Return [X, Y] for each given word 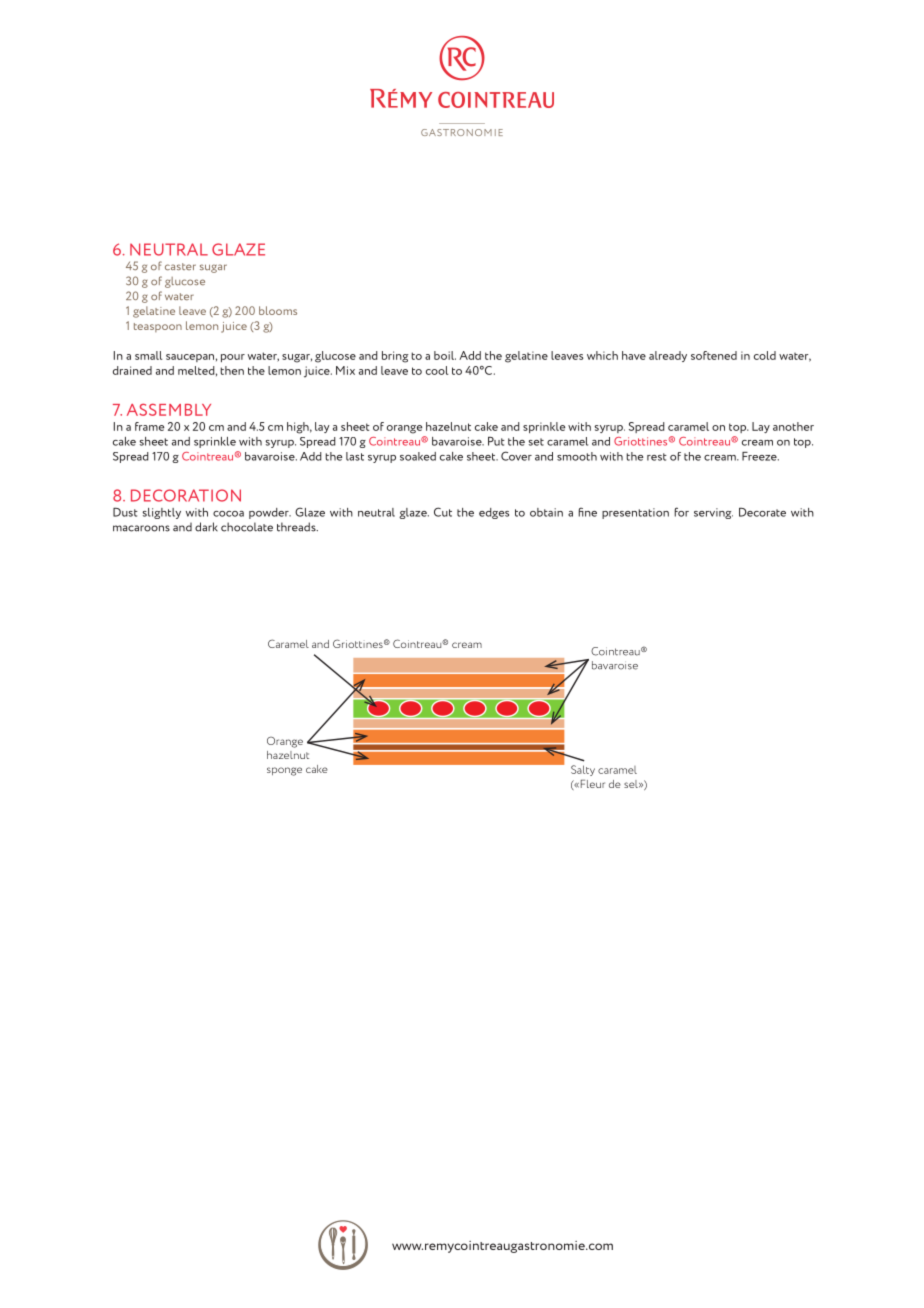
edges [494, 513]
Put [496, 441]
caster [180, 266]
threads [297, 527]
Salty [583, 770]
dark [206, 527]
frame [149, 426]
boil [445, 355]
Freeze [760, 456]
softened [714, 355]
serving [713, 513]
